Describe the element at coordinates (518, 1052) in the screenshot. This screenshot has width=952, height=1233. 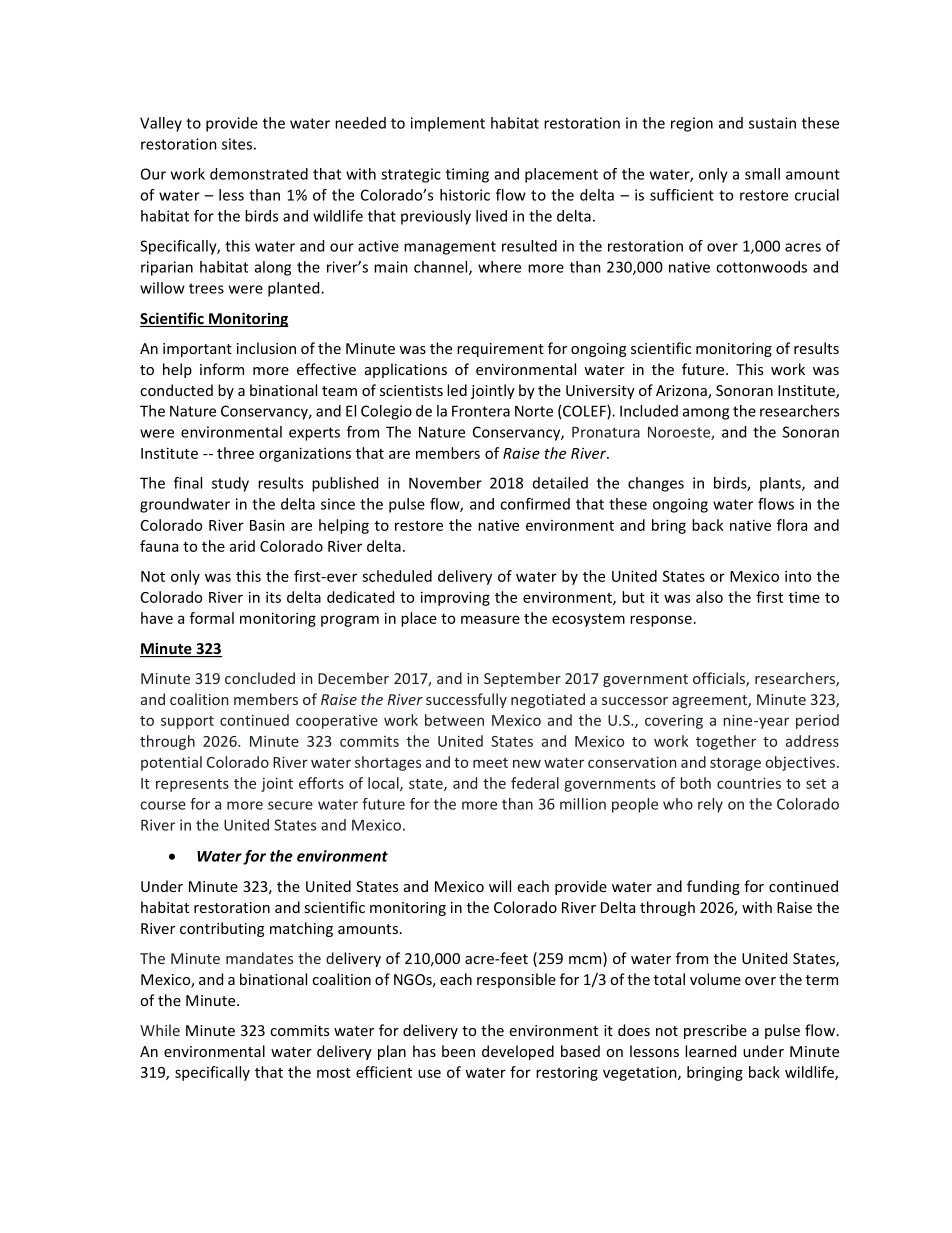
I see `developed` at that location.
